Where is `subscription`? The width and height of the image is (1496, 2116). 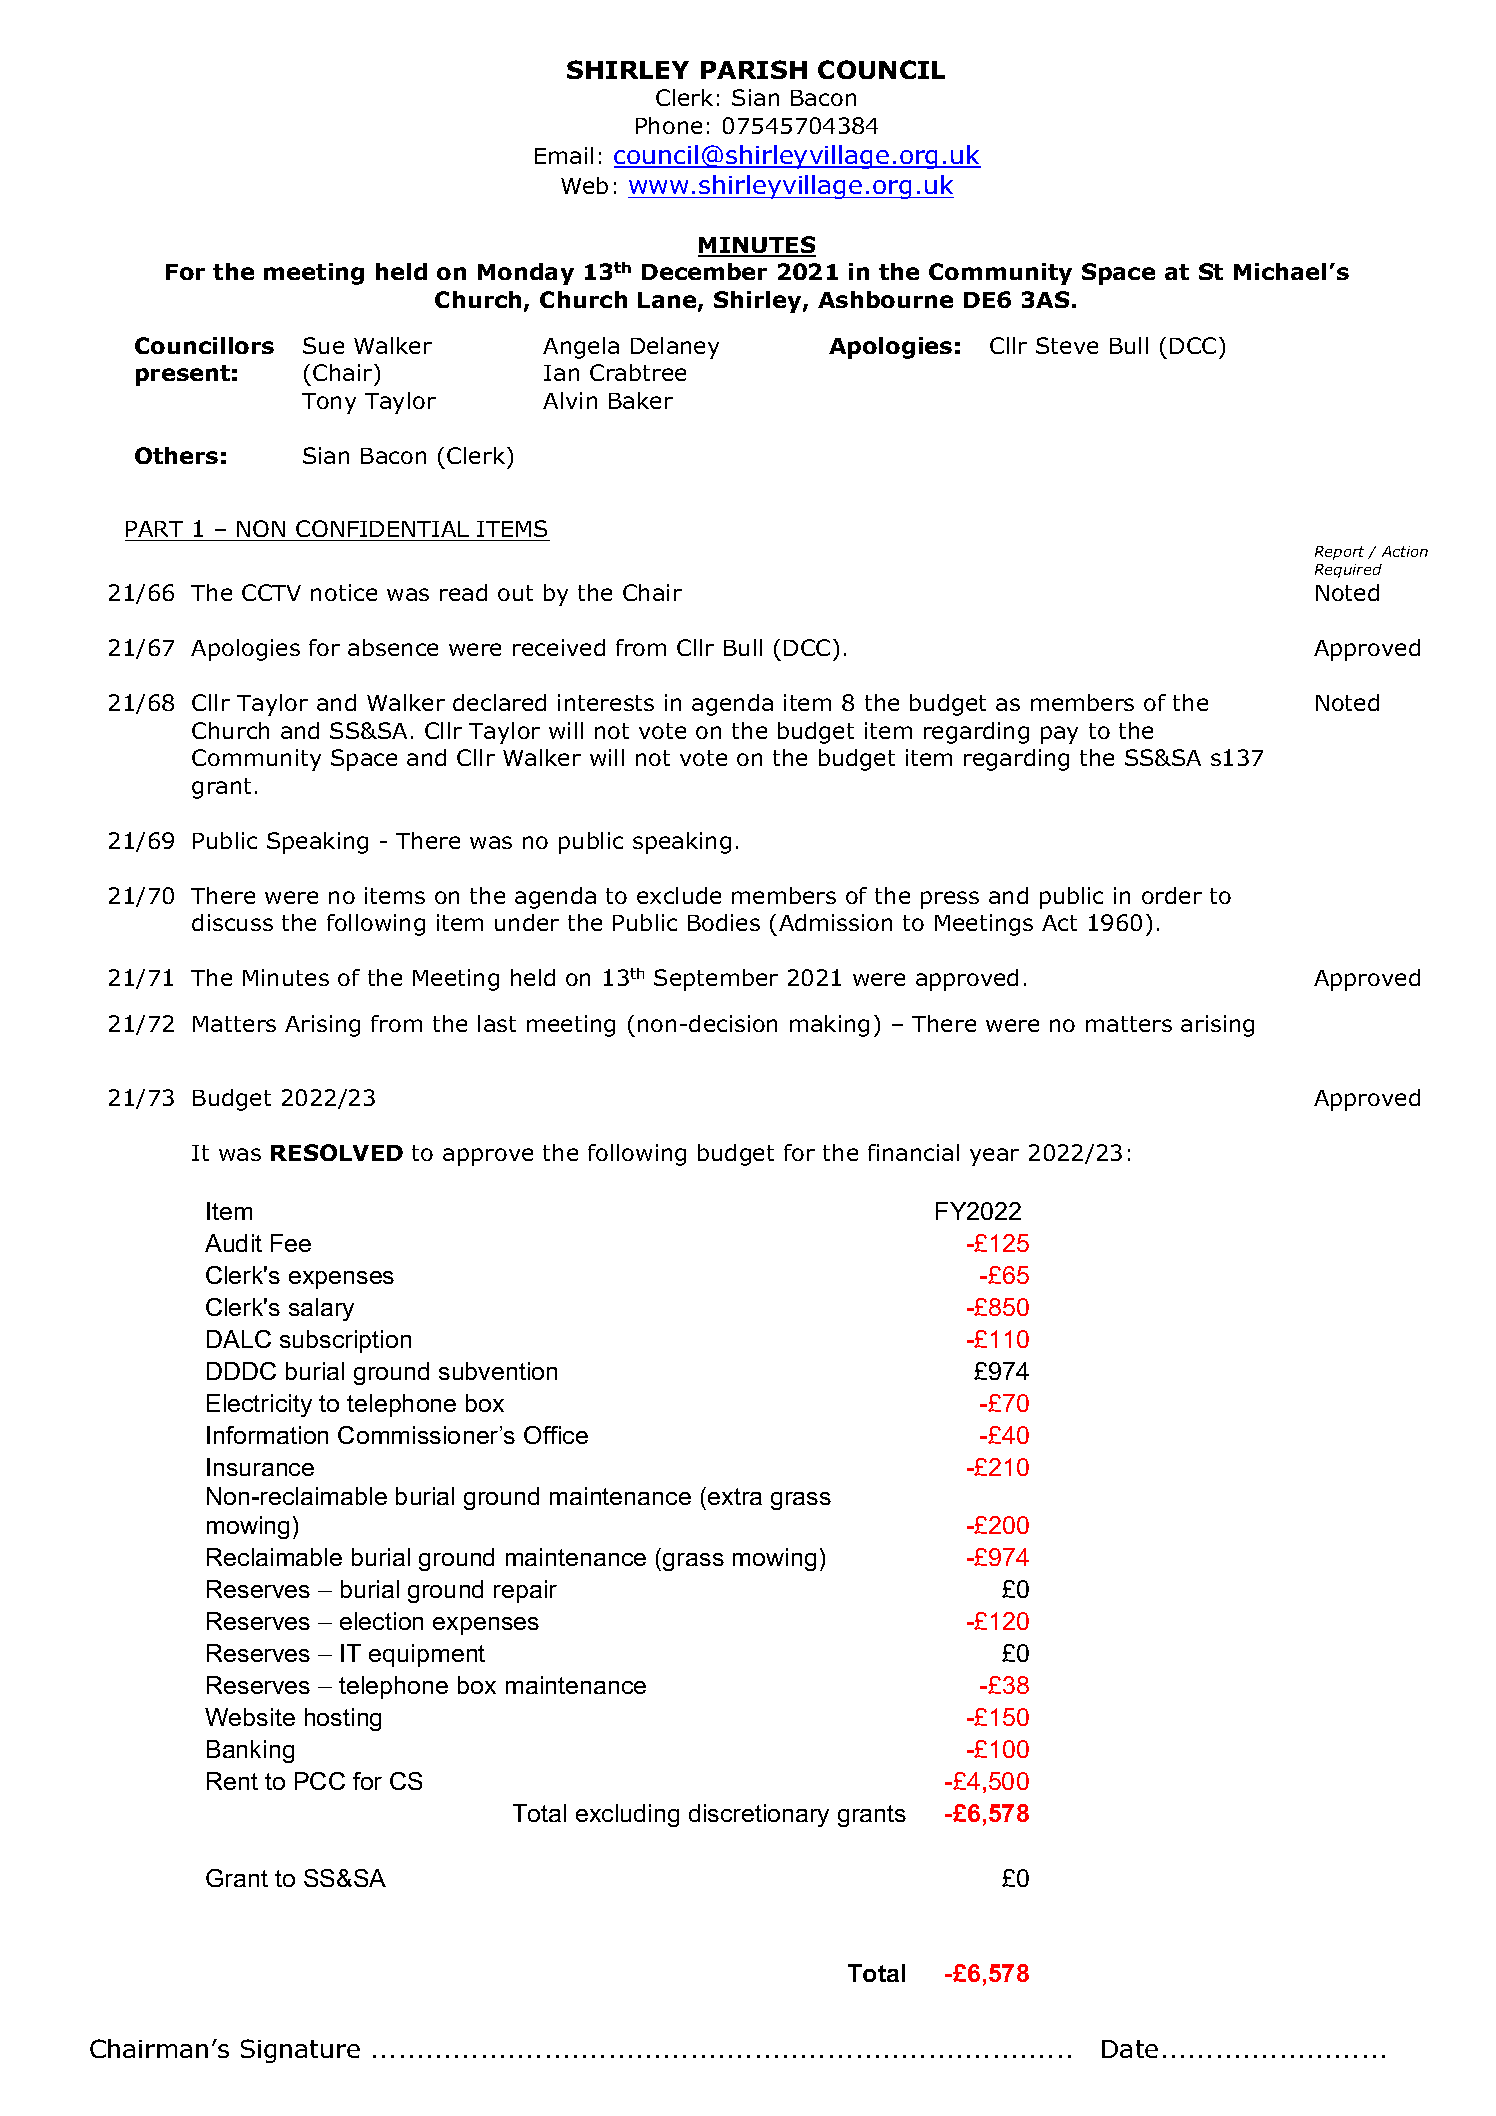 subscription is located at coordinates (345, 1341).
